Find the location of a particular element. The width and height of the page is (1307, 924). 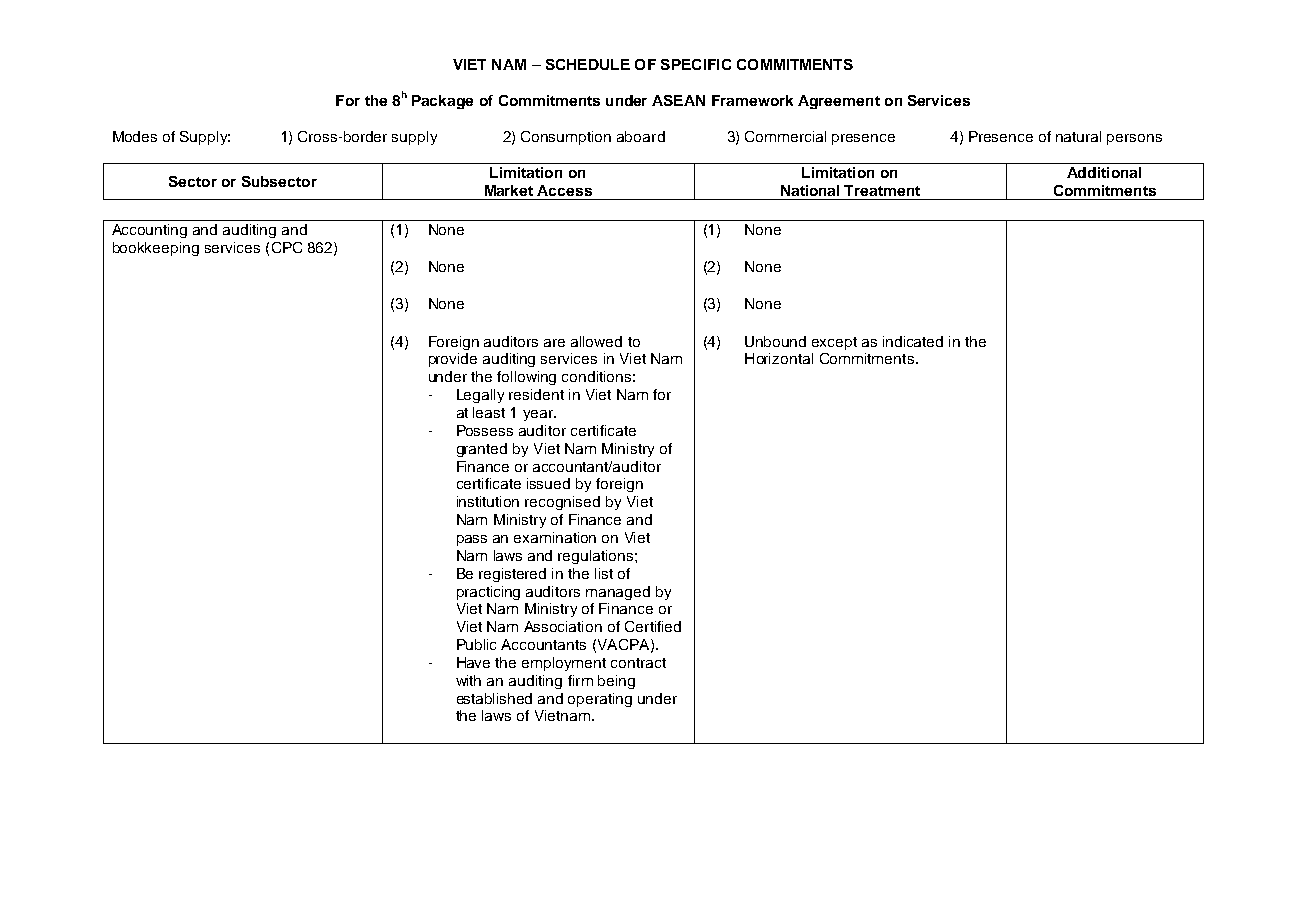

granted is located at coordinates (482, 450).
